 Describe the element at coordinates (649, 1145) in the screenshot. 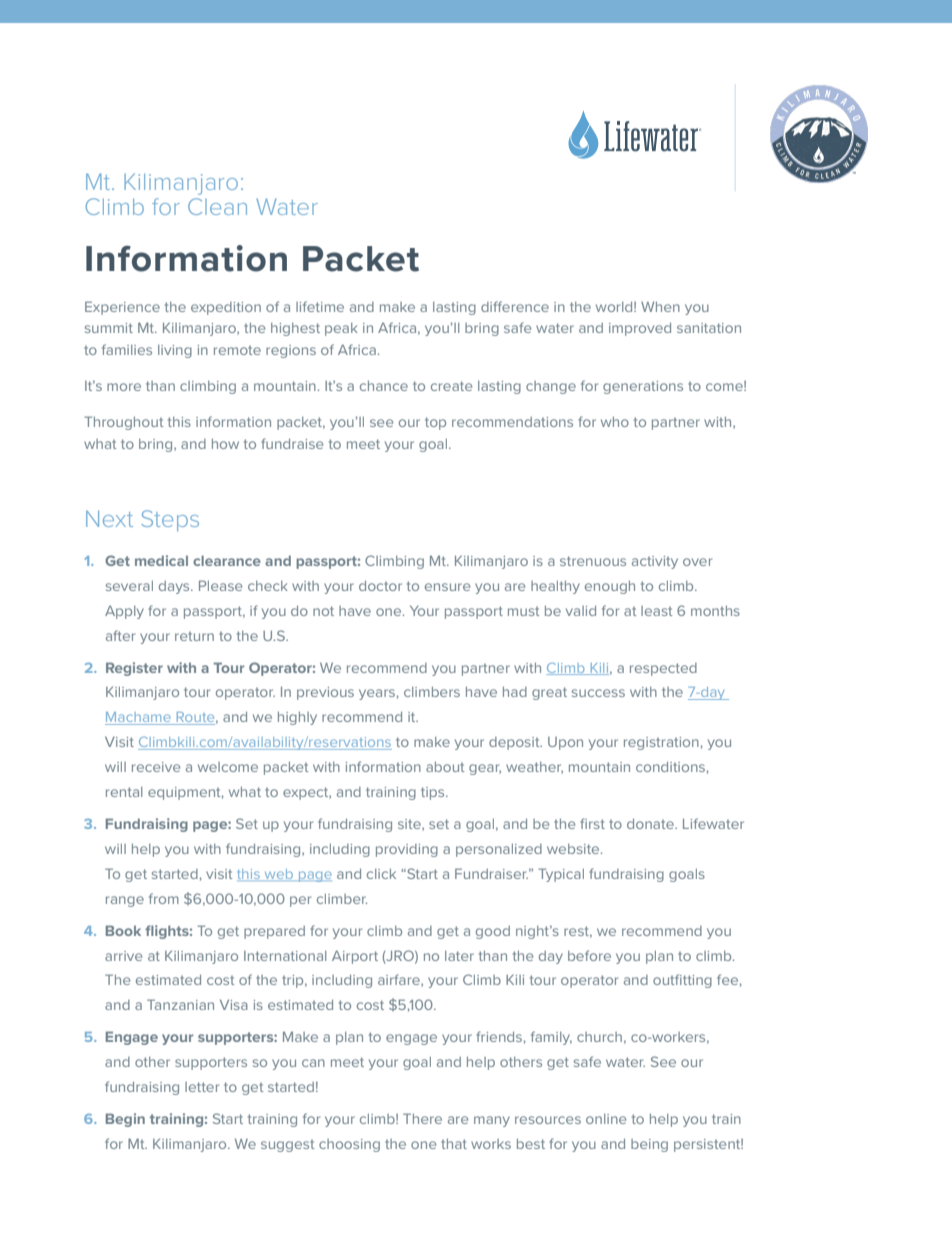

I see `being` at that location.
